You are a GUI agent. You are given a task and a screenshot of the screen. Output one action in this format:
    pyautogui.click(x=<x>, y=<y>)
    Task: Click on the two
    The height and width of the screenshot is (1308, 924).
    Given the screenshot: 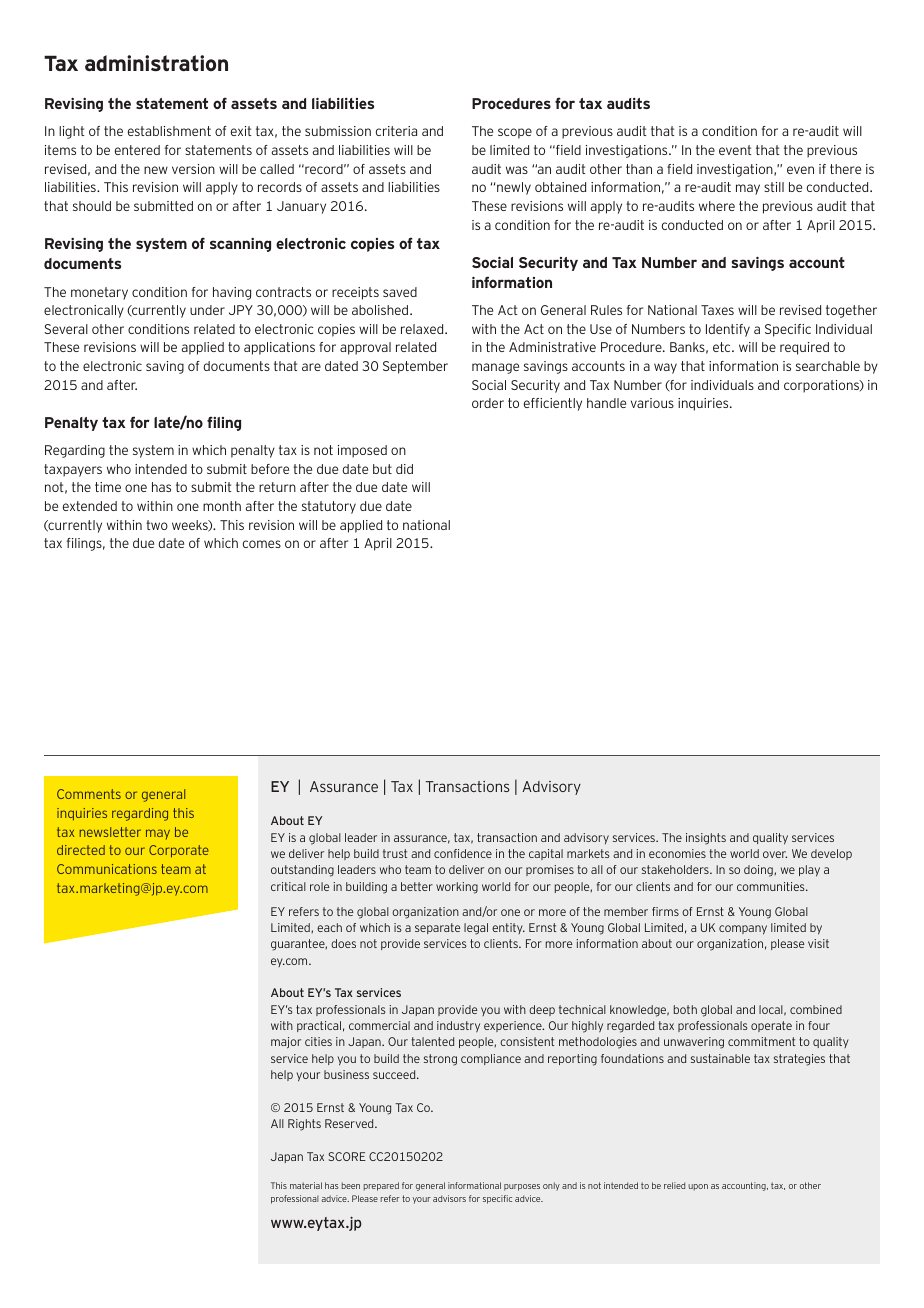 What is the action you would take?
    pyautogui.click(x=157, y=525)
